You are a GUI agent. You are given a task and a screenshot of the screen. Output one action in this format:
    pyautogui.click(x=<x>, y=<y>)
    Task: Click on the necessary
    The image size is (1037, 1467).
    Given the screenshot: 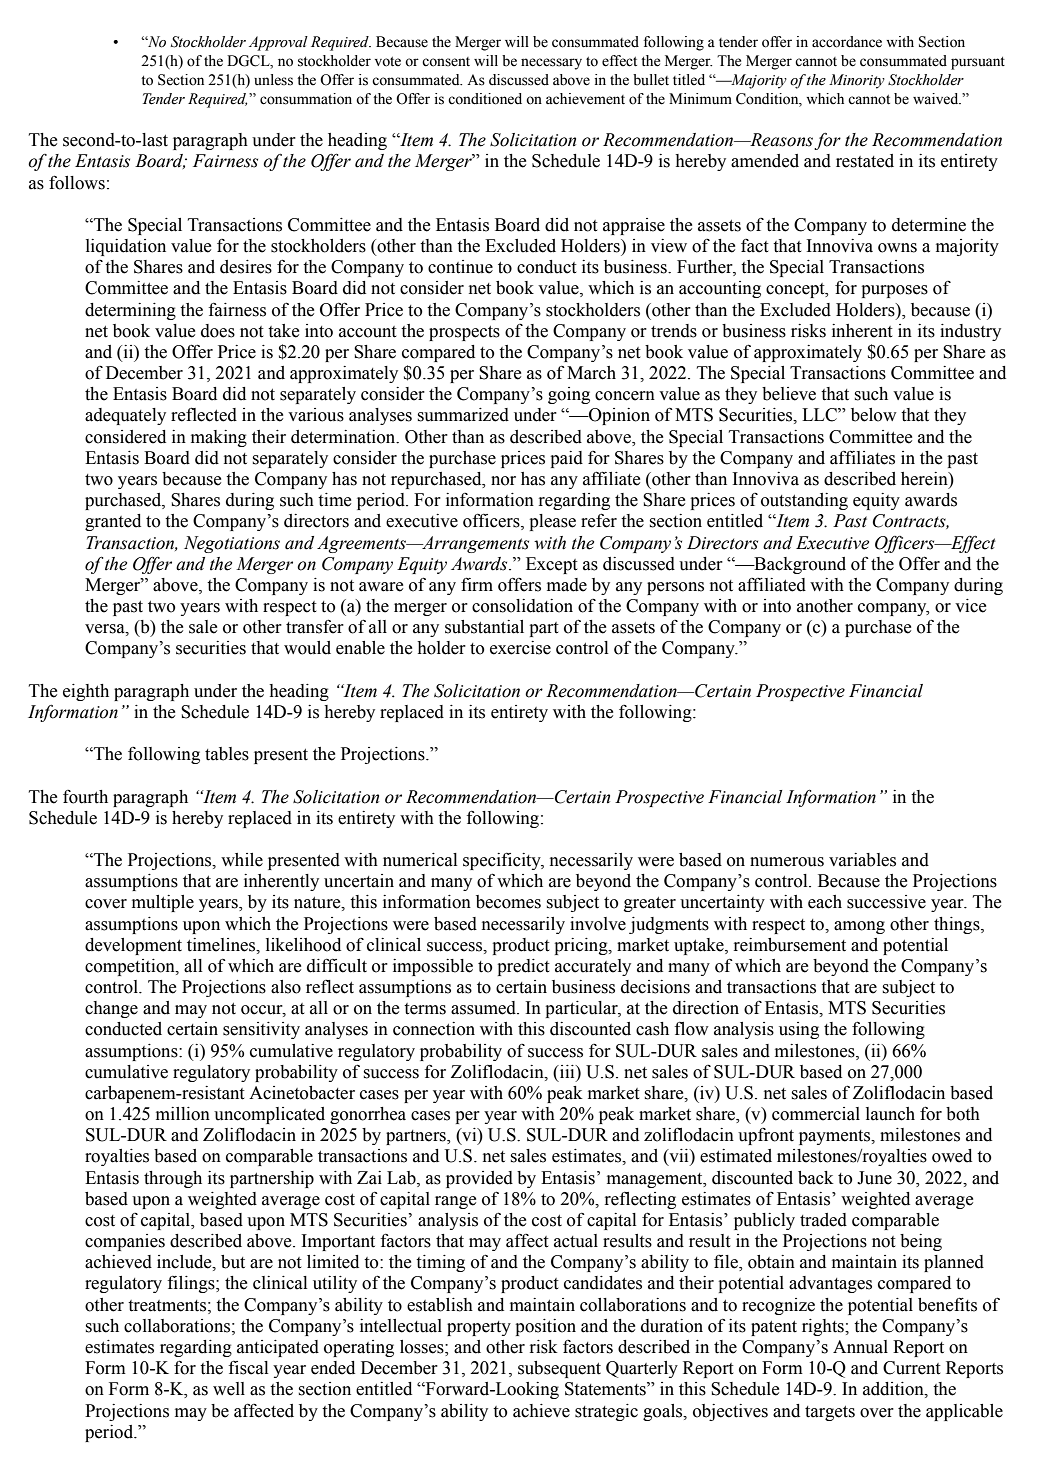 What is the action you would take?
    pyautogui.click(x=551, y=64)
